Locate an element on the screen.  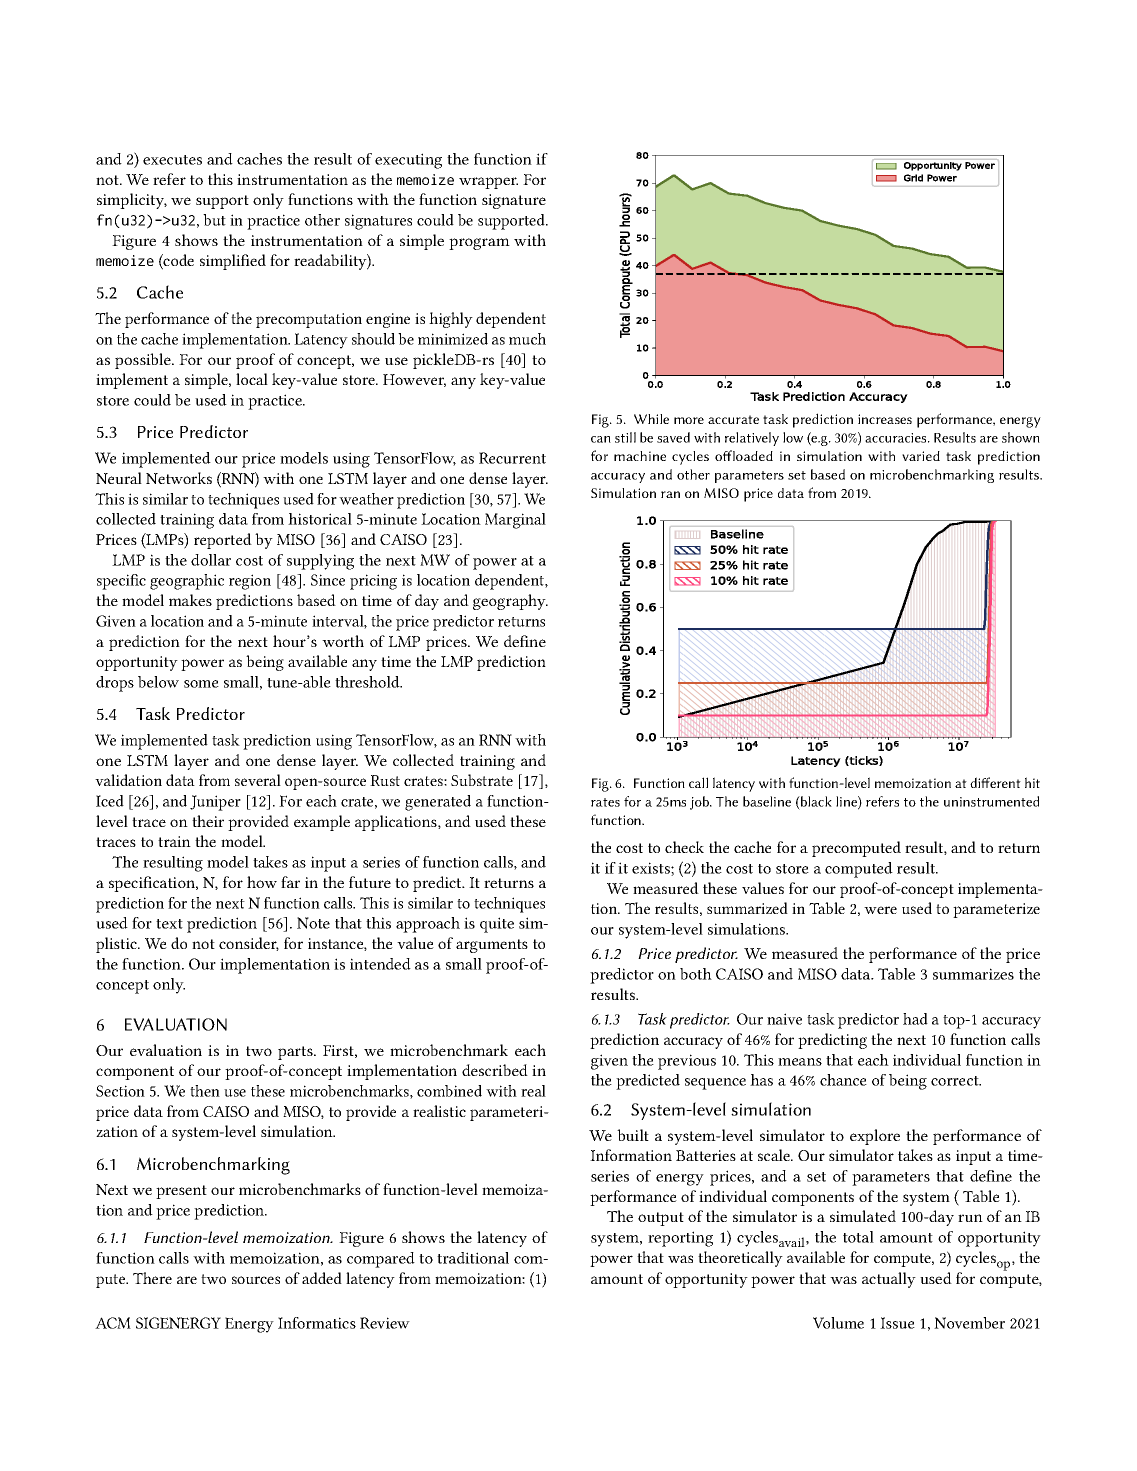
dollar is located at coordinates (211, 560).
